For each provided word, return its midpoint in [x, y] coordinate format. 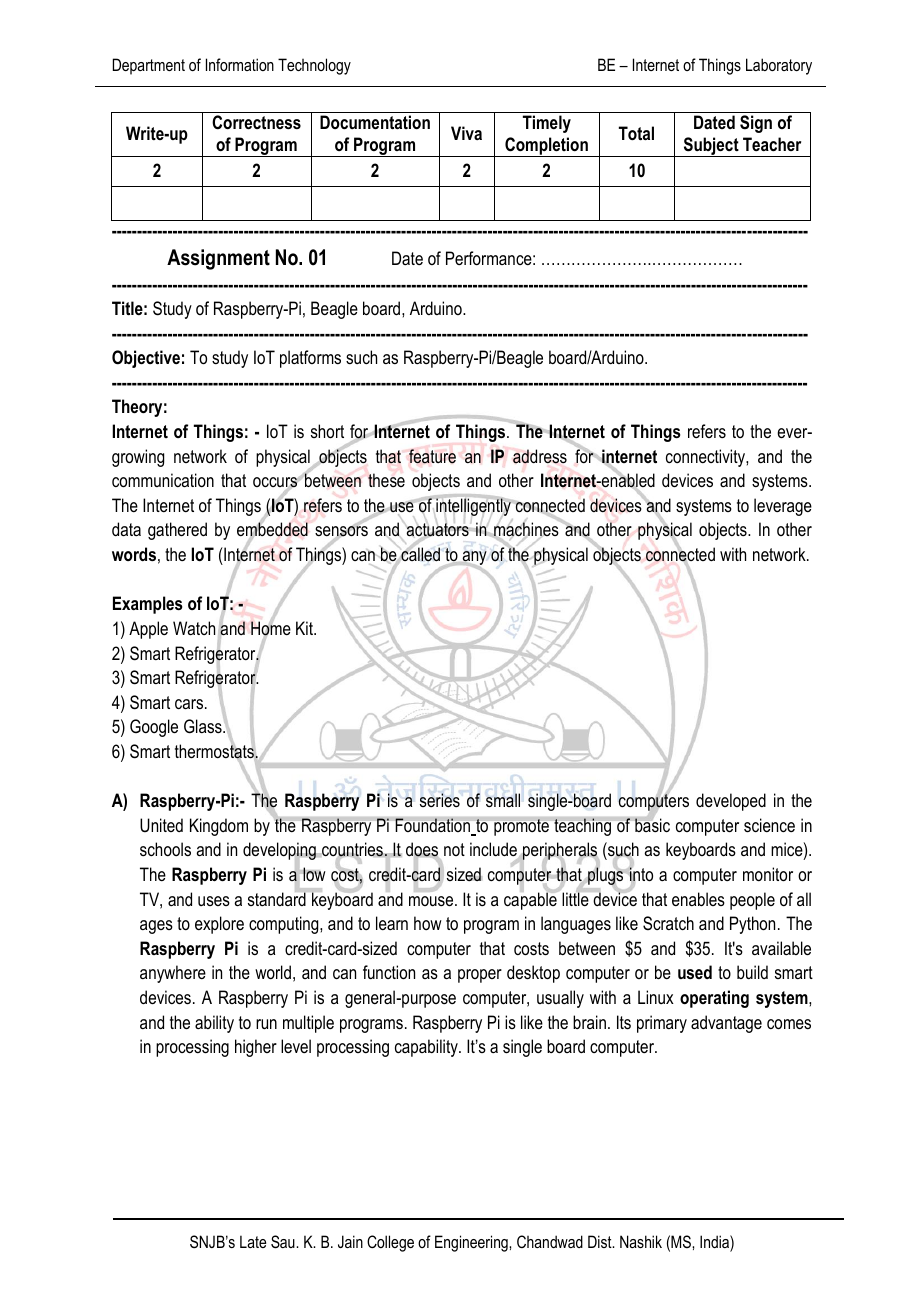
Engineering [472, 1243]
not [454, 849]
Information [240, 64]
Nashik [641, 1241]
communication [163, 480]
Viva [466, 133]
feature [432, 456]
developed [731, 802]
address [540, 456]
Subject [711, 147]
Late [253, 1241]
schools [165, 849]
